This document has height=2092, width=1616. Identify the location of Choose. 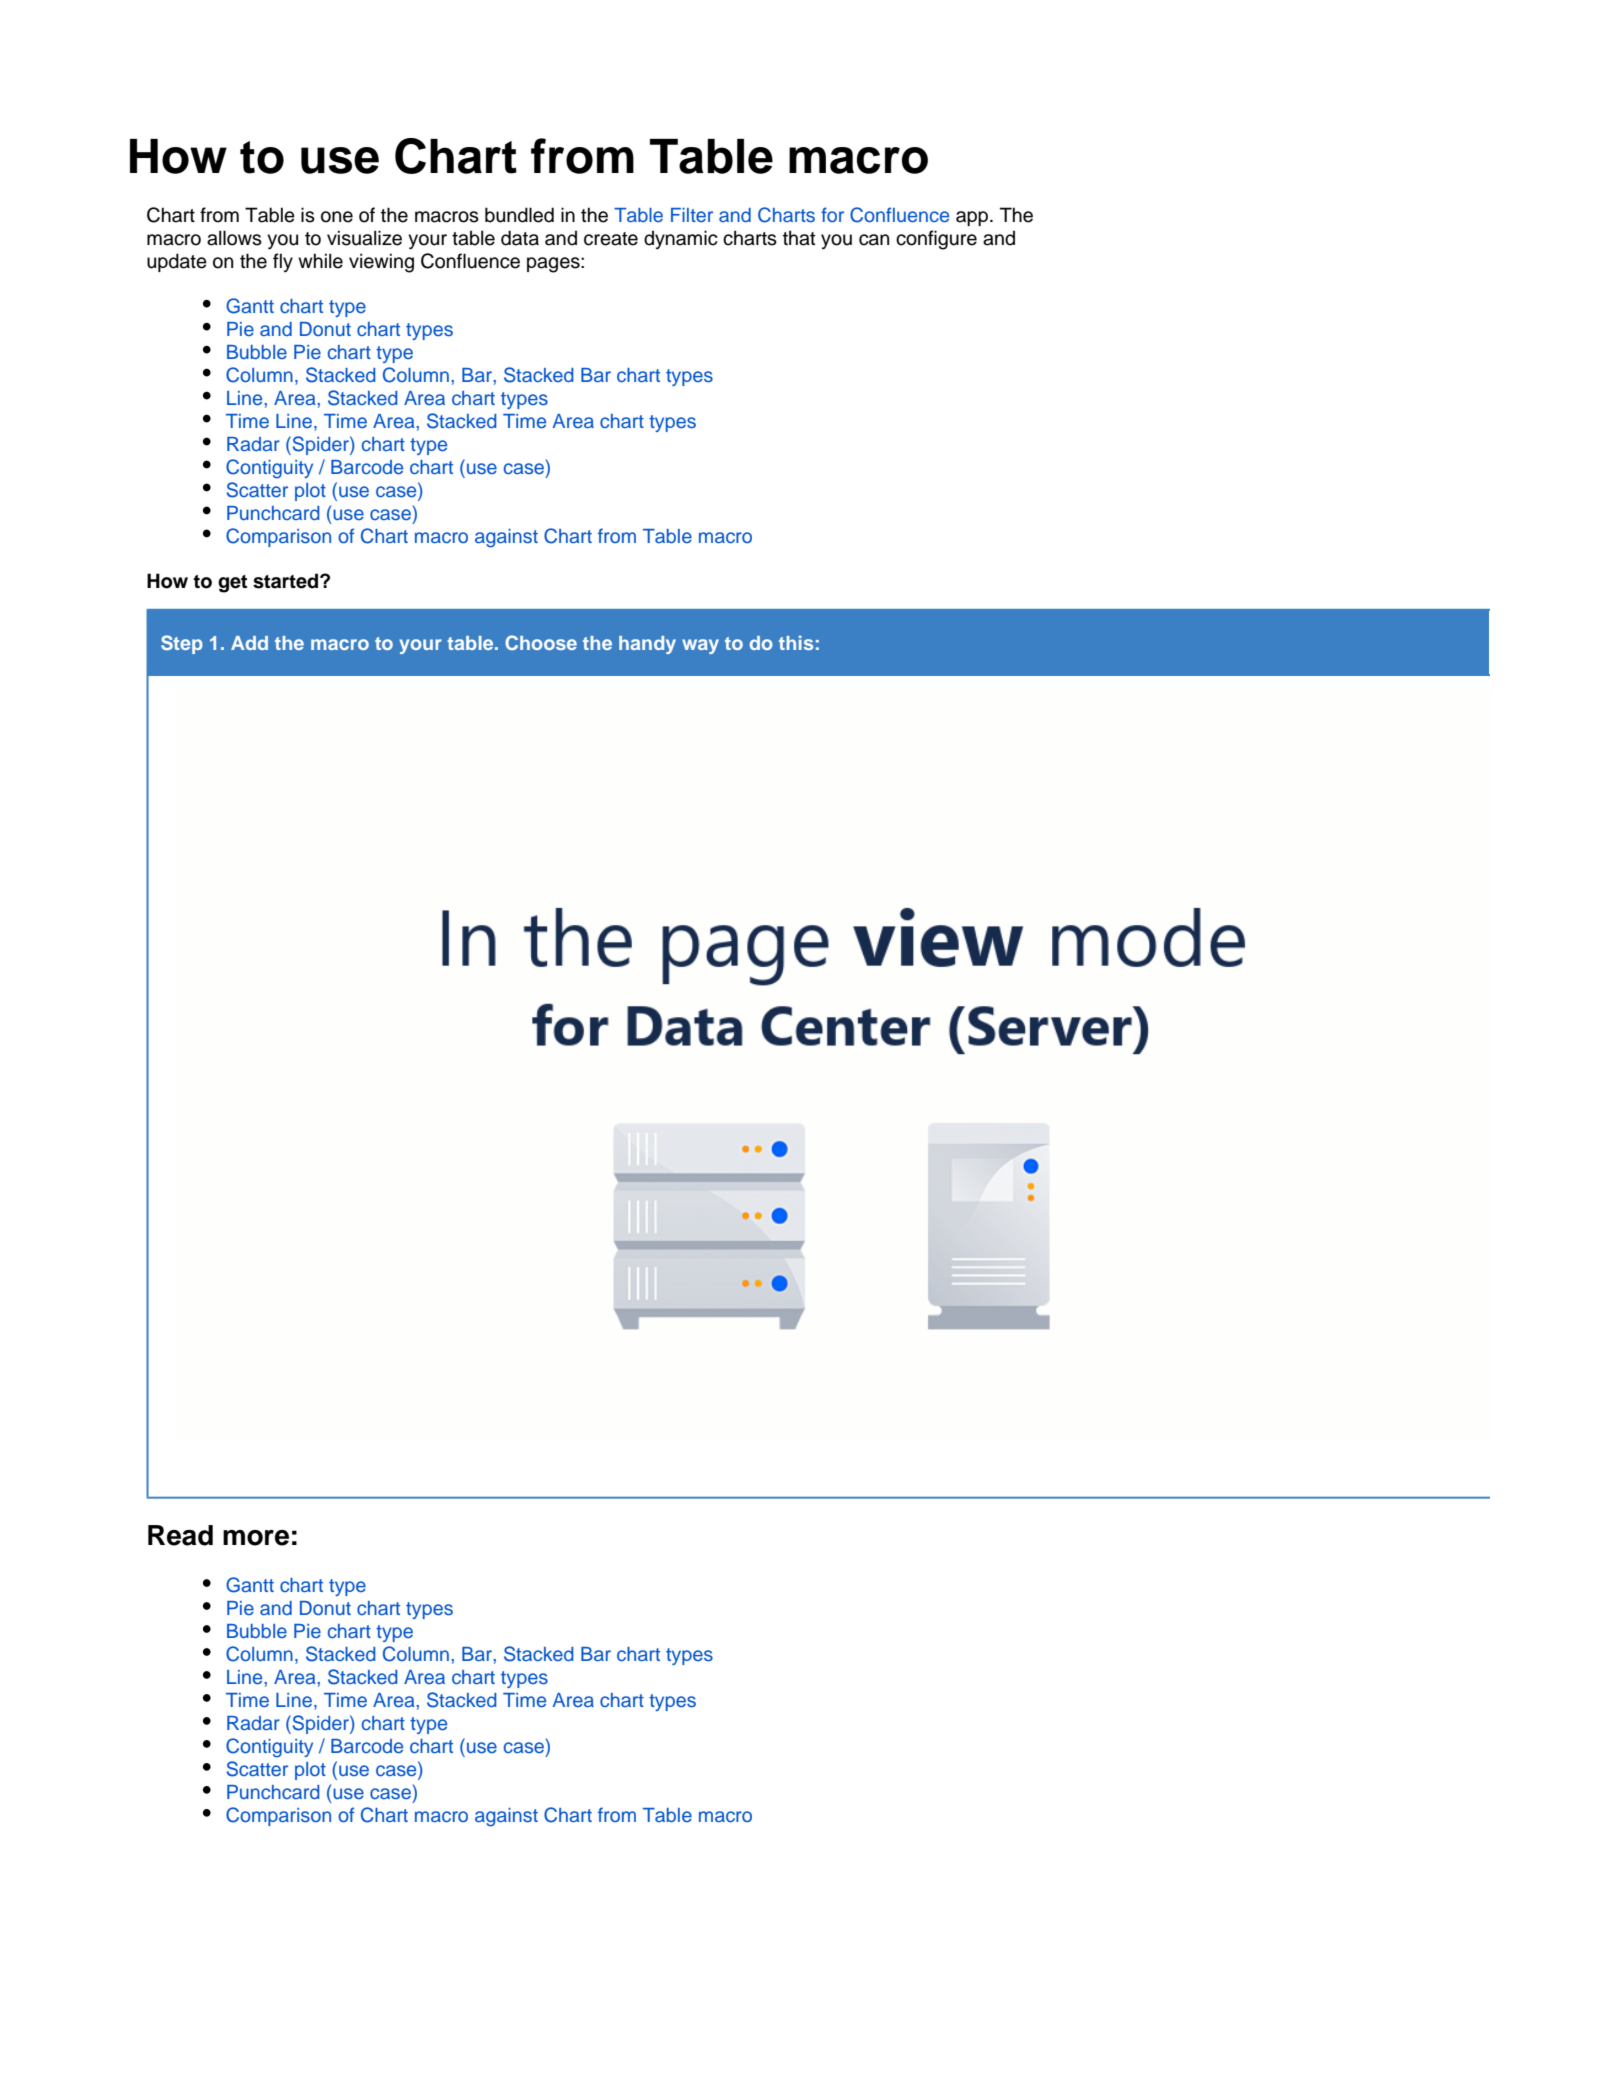
(541, 642).
